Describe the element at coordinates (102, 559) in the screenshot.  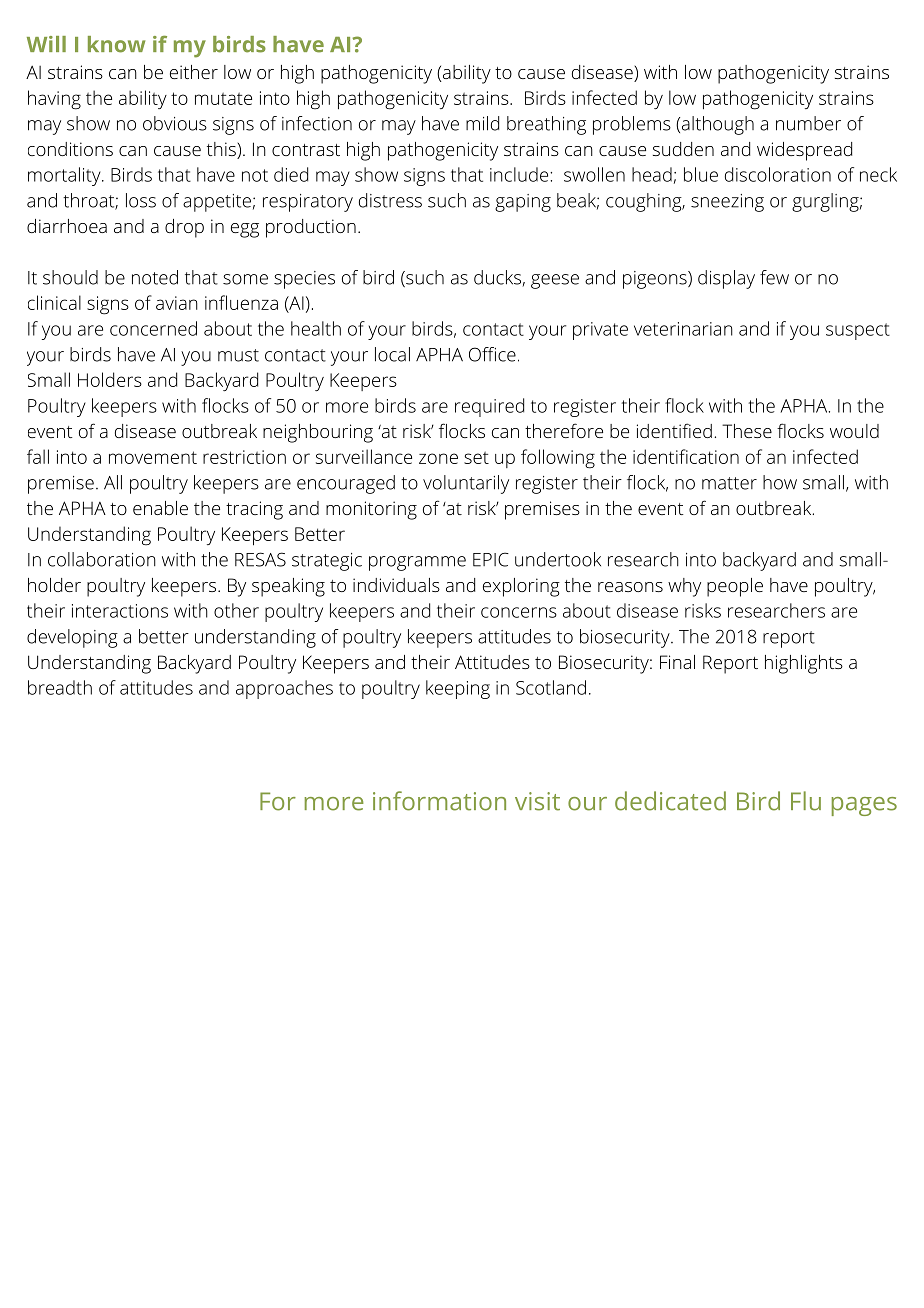
I see `collaboration` at that location.
